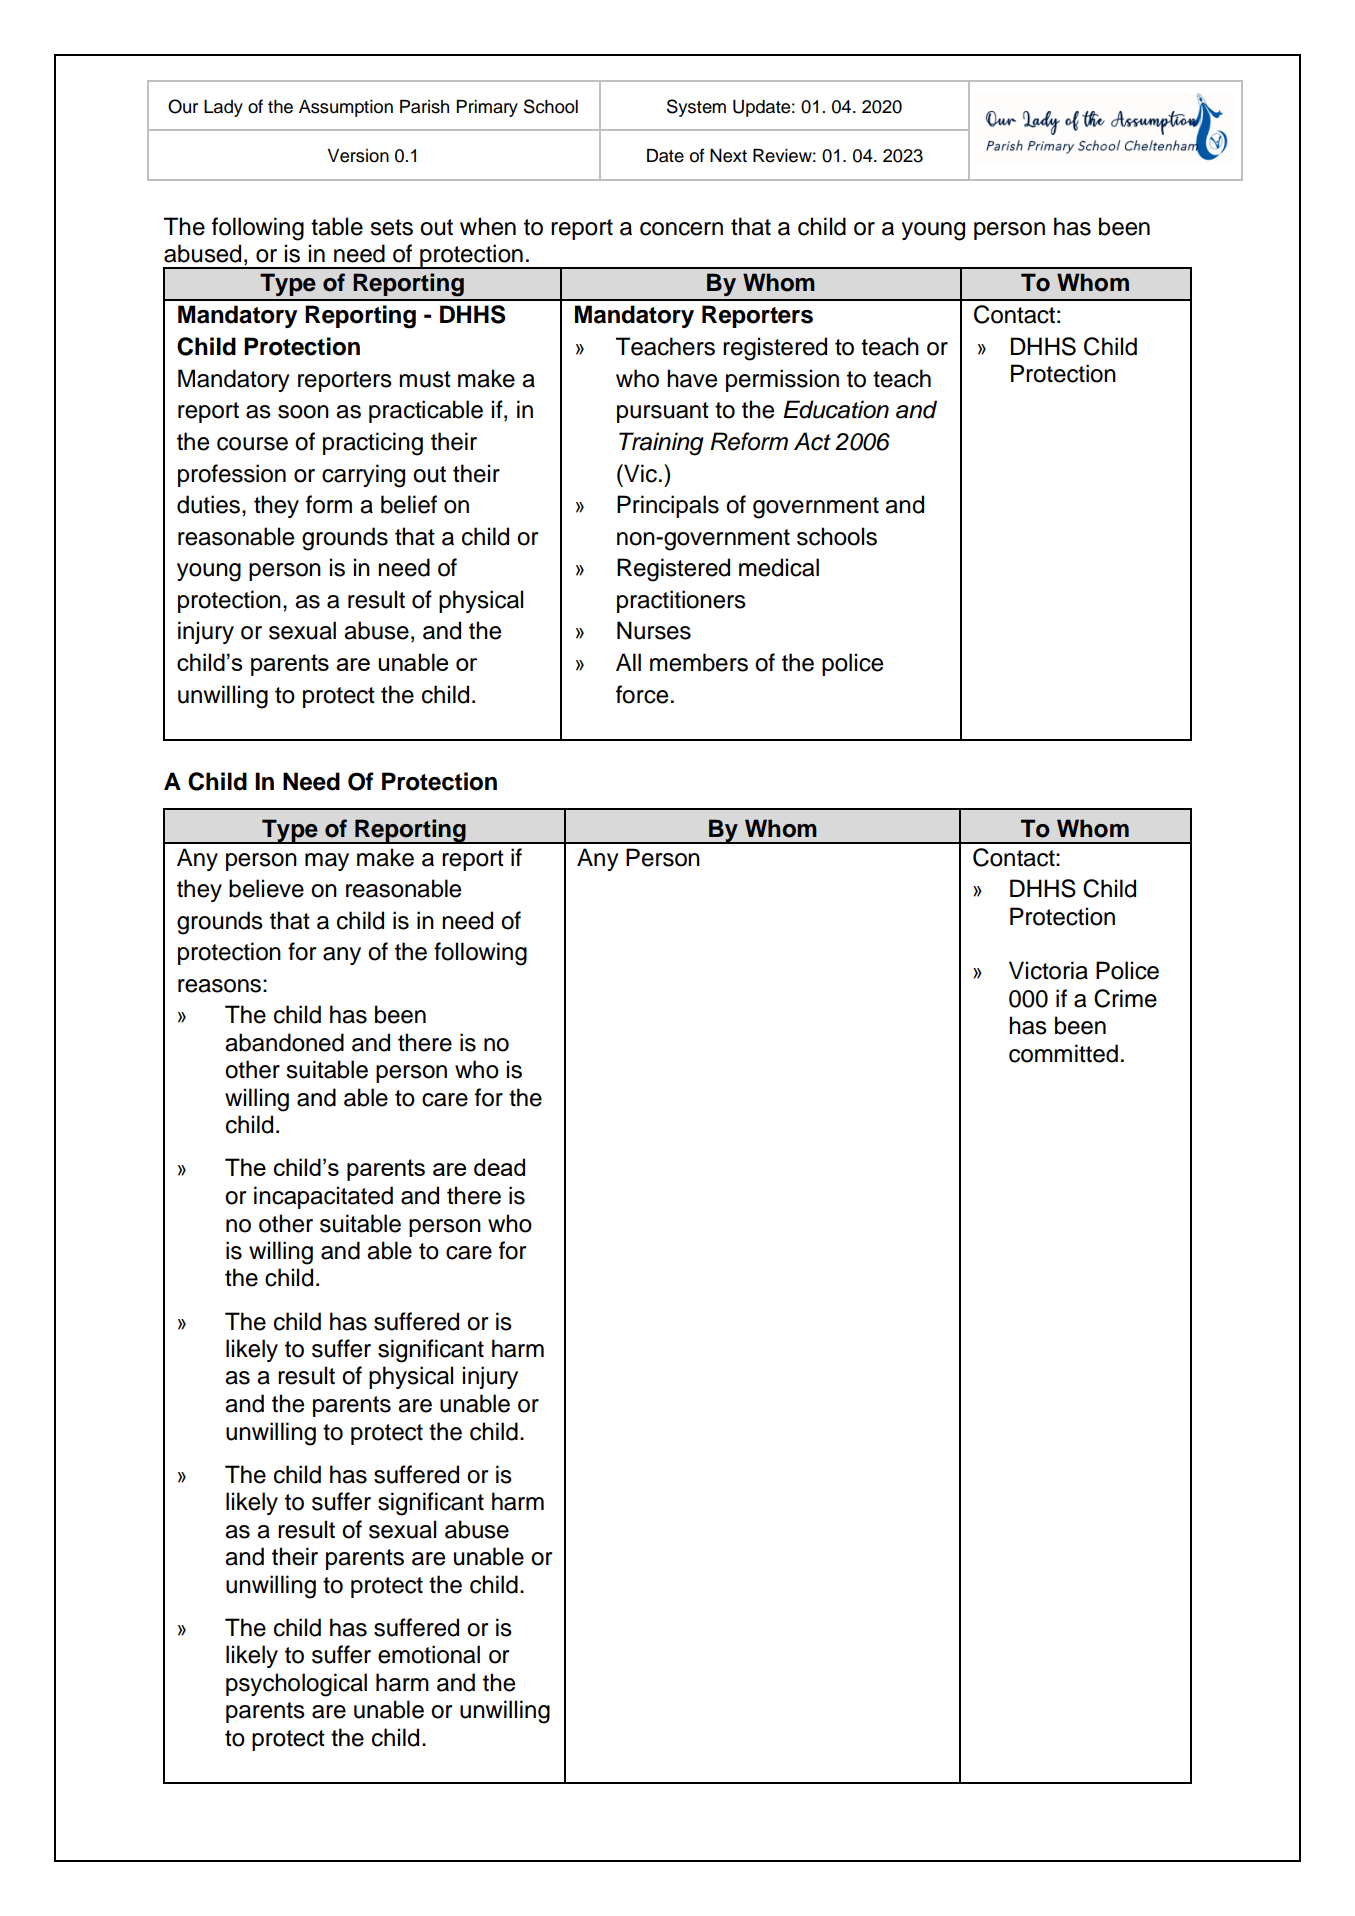  What do you see at coordinates (696, 108) in the screenshot?
I see `System` at bounding box center [696, 108].
